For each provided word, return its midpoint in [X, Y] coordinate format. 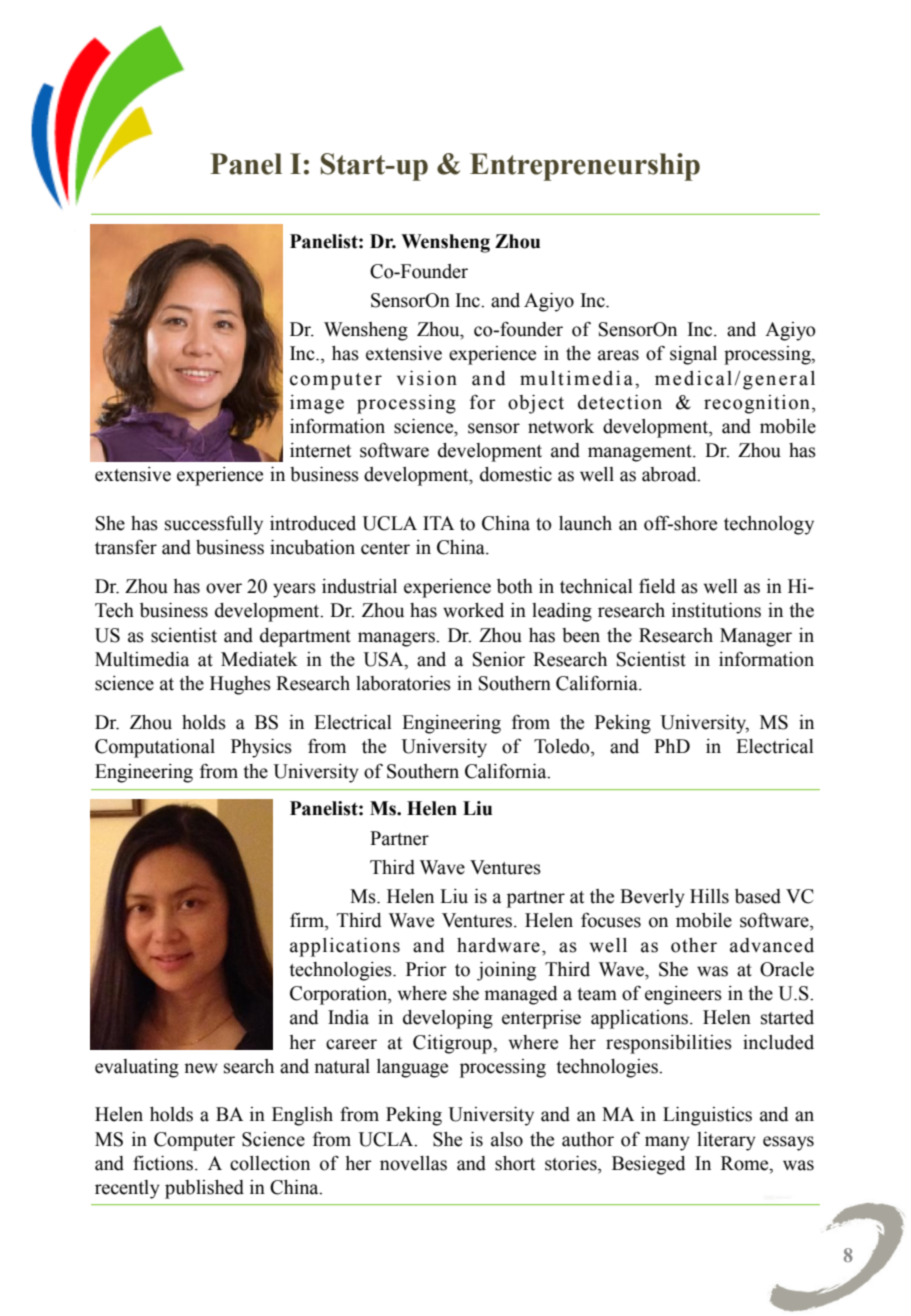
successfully [214, 525]
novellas [413, 1163]
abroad [670, 474]
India [348, 1017]
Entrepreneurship [585, 167]
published [204, 1189]
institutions [716, 610]
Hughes [240, 685]
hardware [498, 945]
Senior [499, 659]
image [317, 404]
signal [693, 355]
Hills [709, 896]
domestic [516, 474]
